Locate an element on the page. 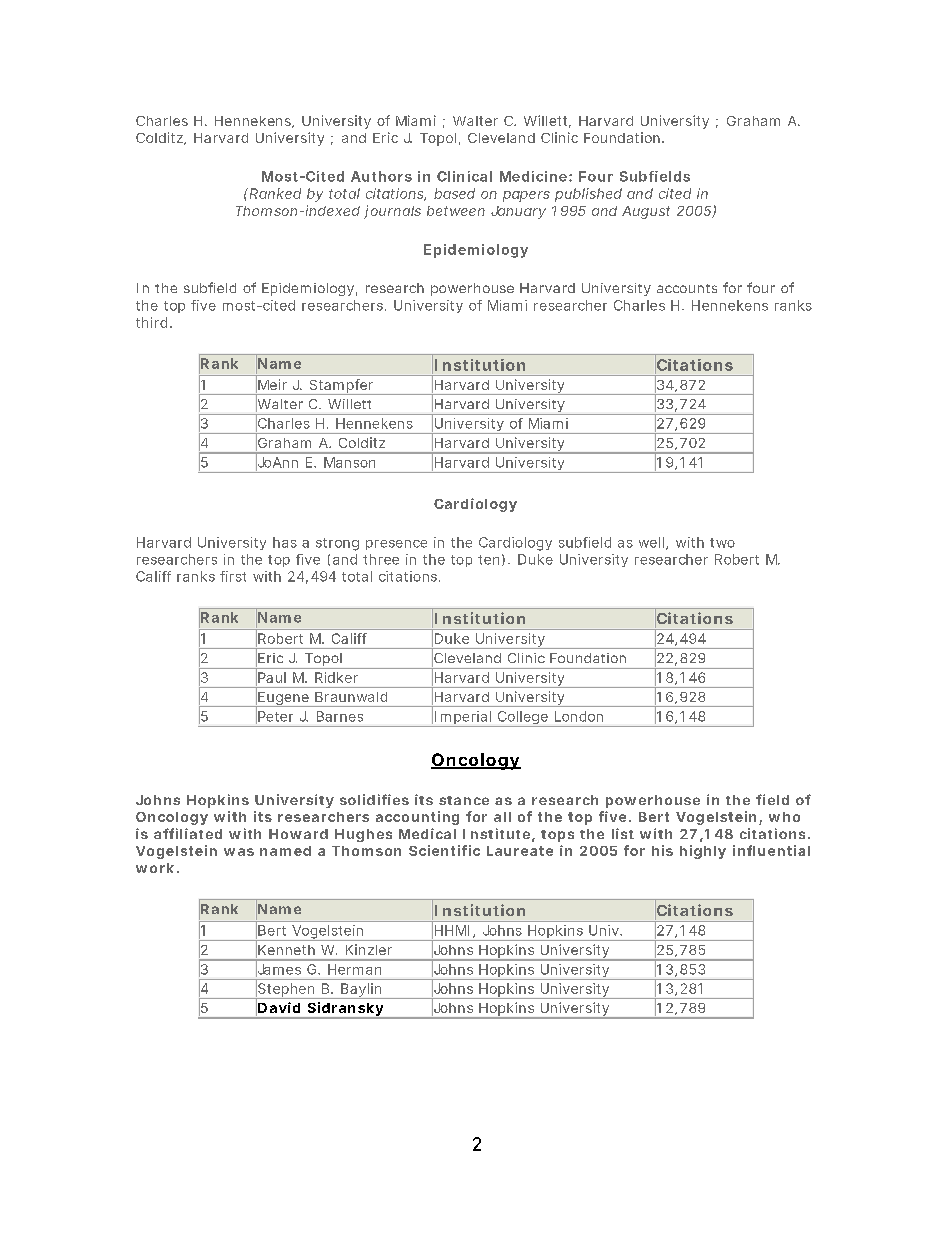 The width and height of the document is (952, 1233). ten is located at coordinates (488, 560).
